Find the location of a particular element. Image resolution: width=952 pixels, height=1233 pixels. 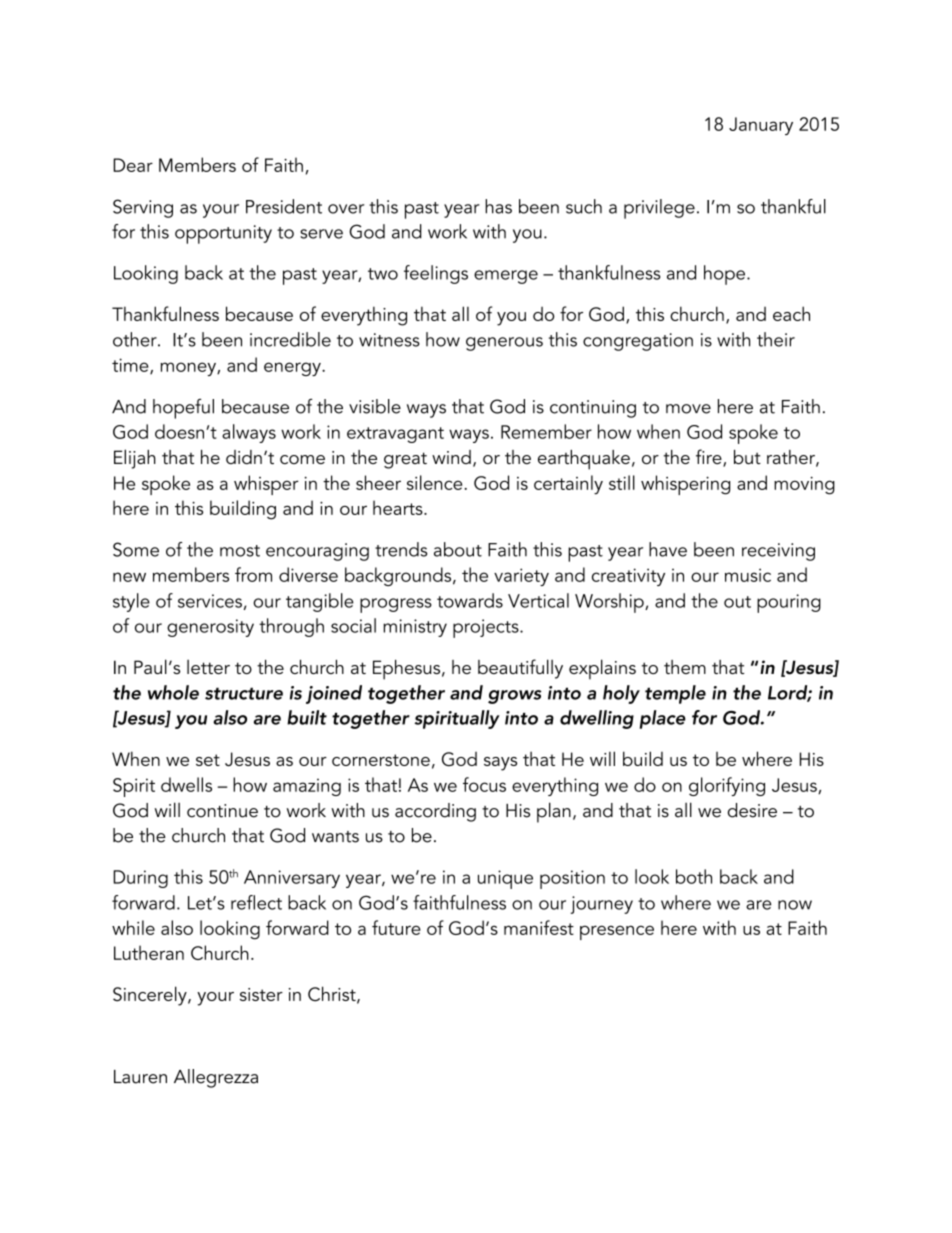

Dear is located at coordinates (133, 165).
